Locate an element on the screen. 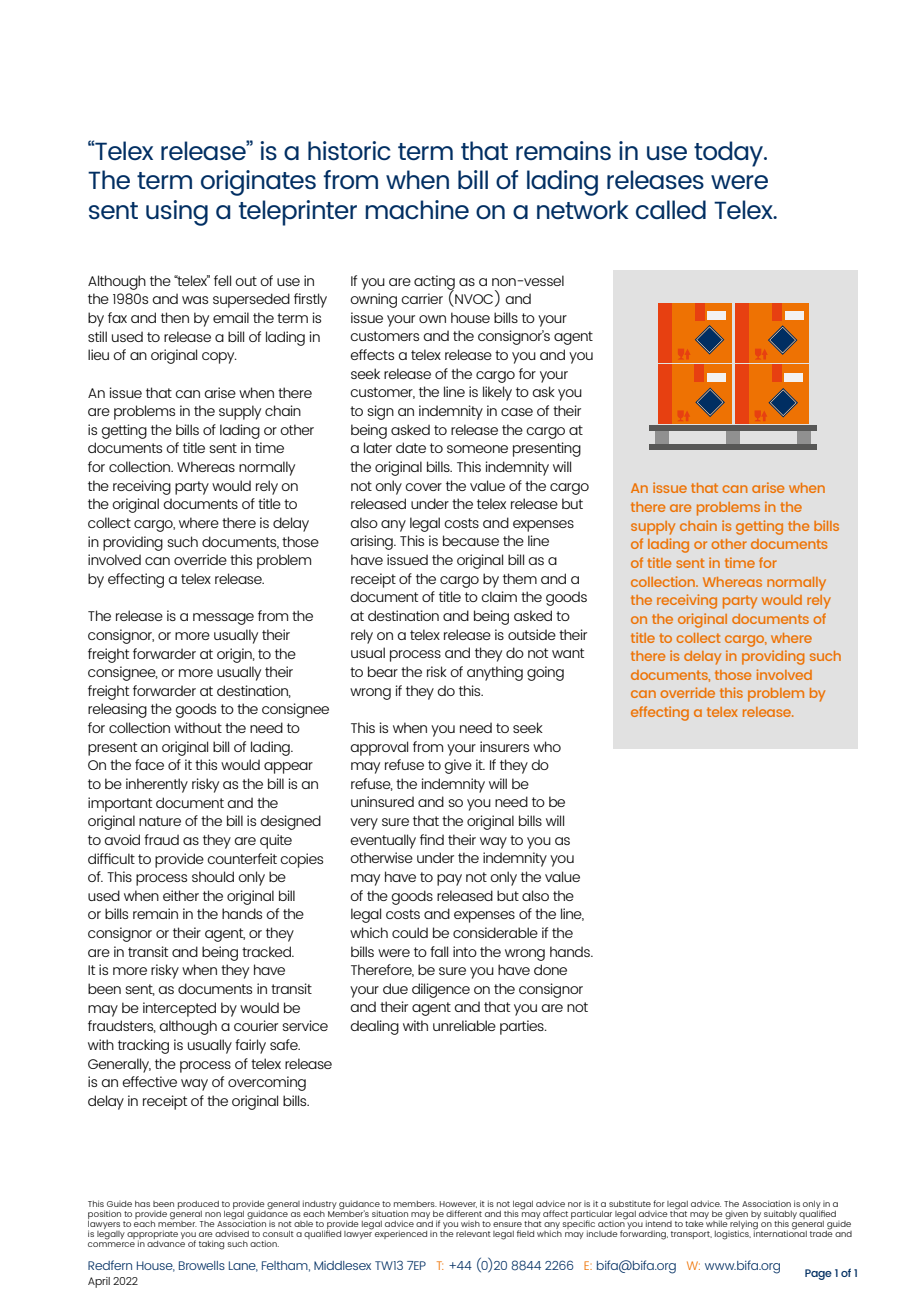 Image resolution: width=924 pixels, height=1308 pixels. logistics is located at coordinates (733, 1234).
